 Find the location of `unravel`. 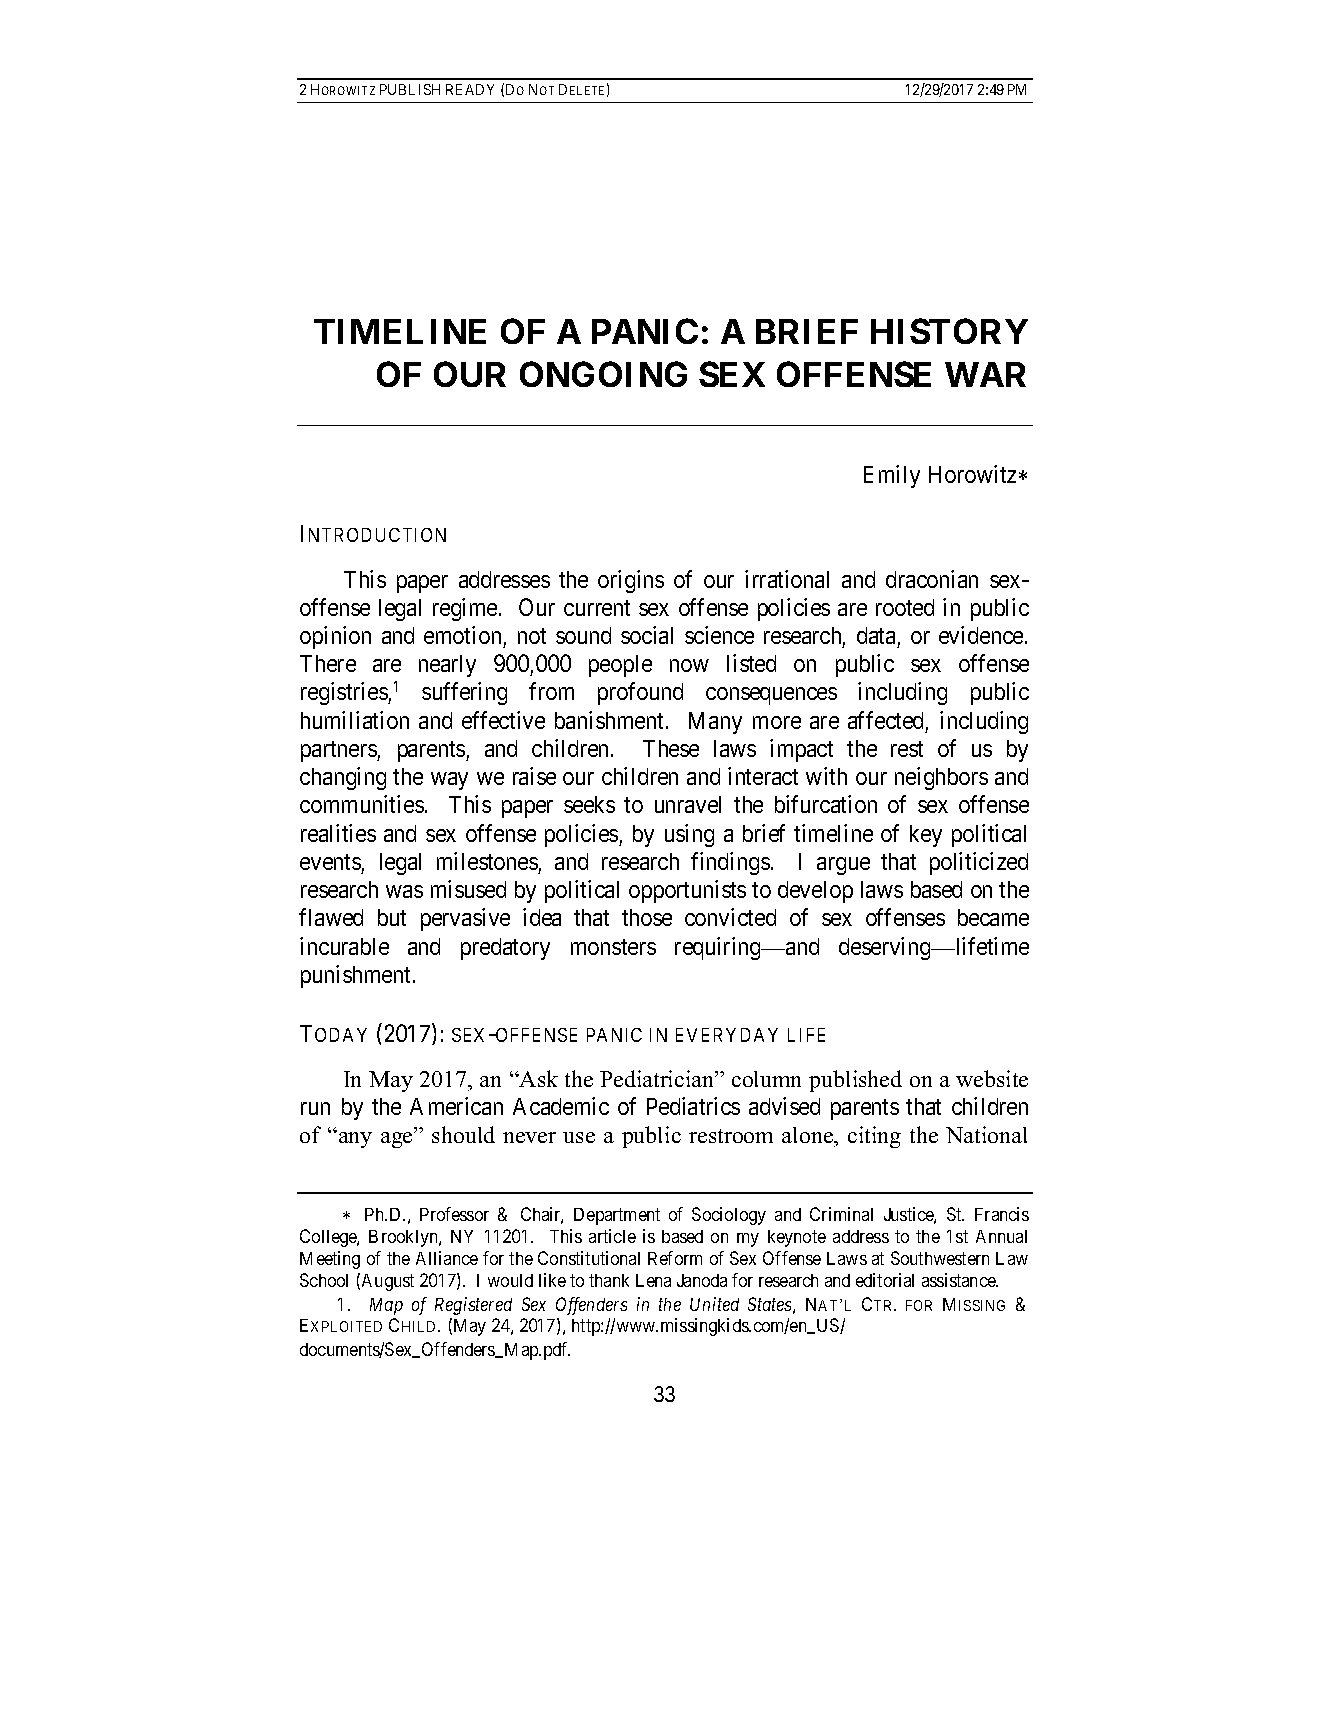

unravel is located at coordinates (688, 804).
